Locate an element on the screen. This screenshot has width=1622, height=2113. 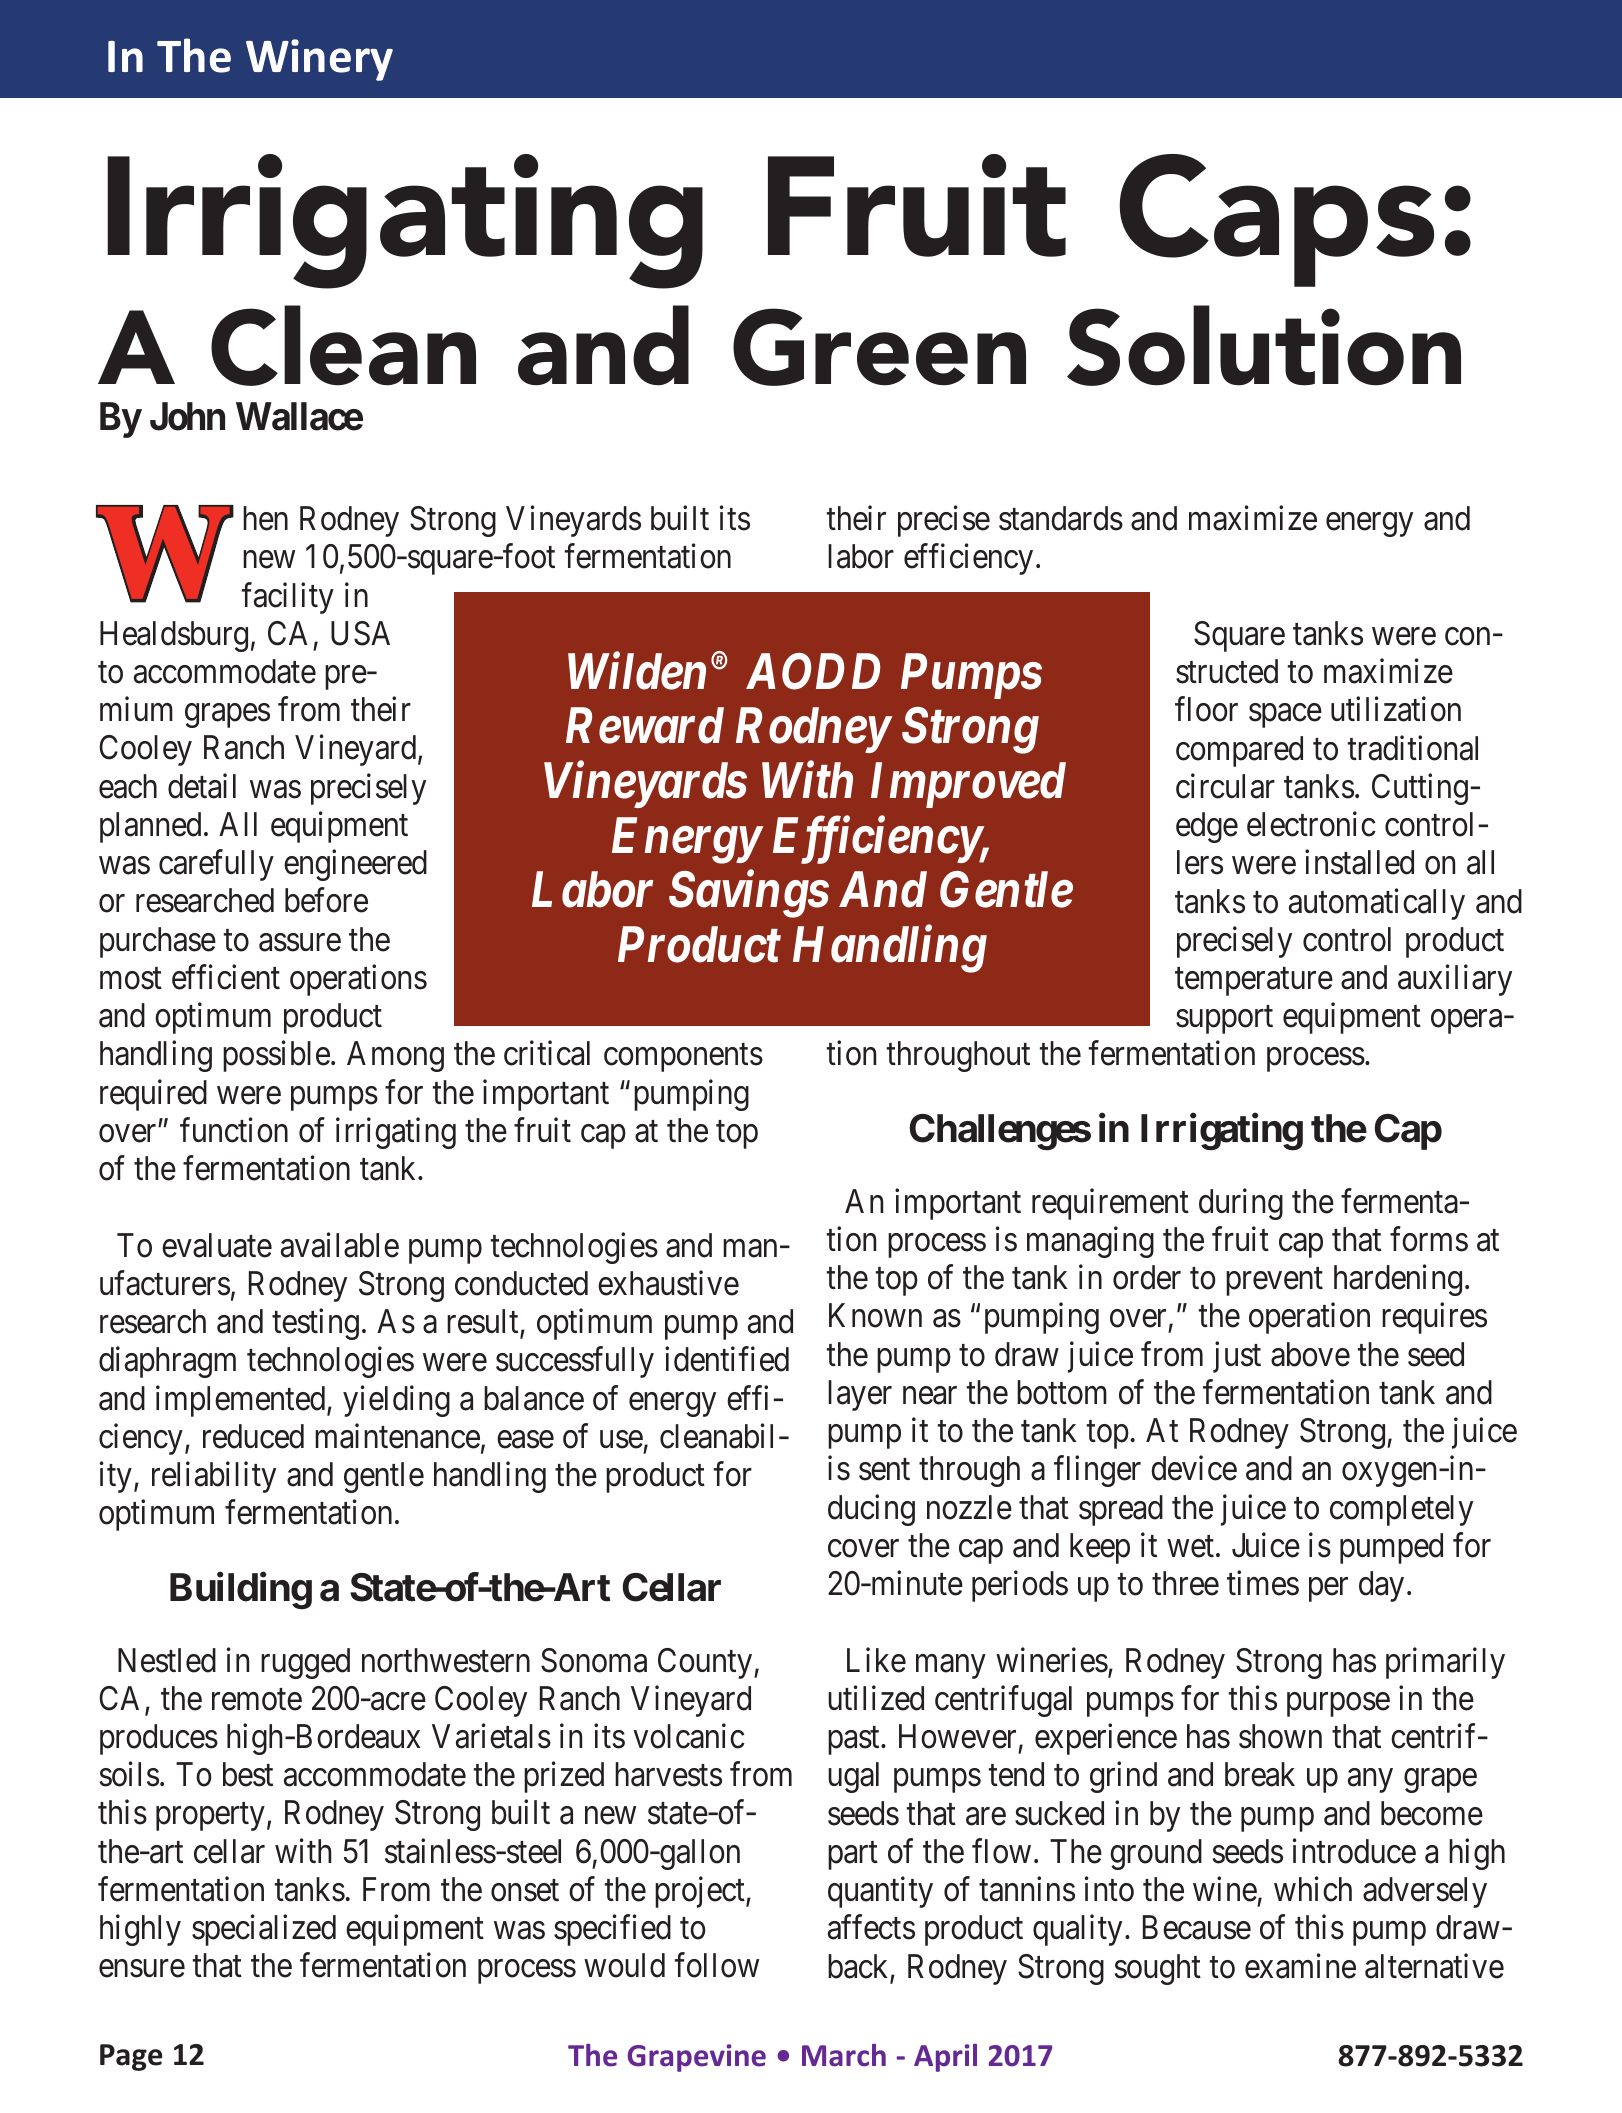
above is located at coordinates (1310, 1354).
